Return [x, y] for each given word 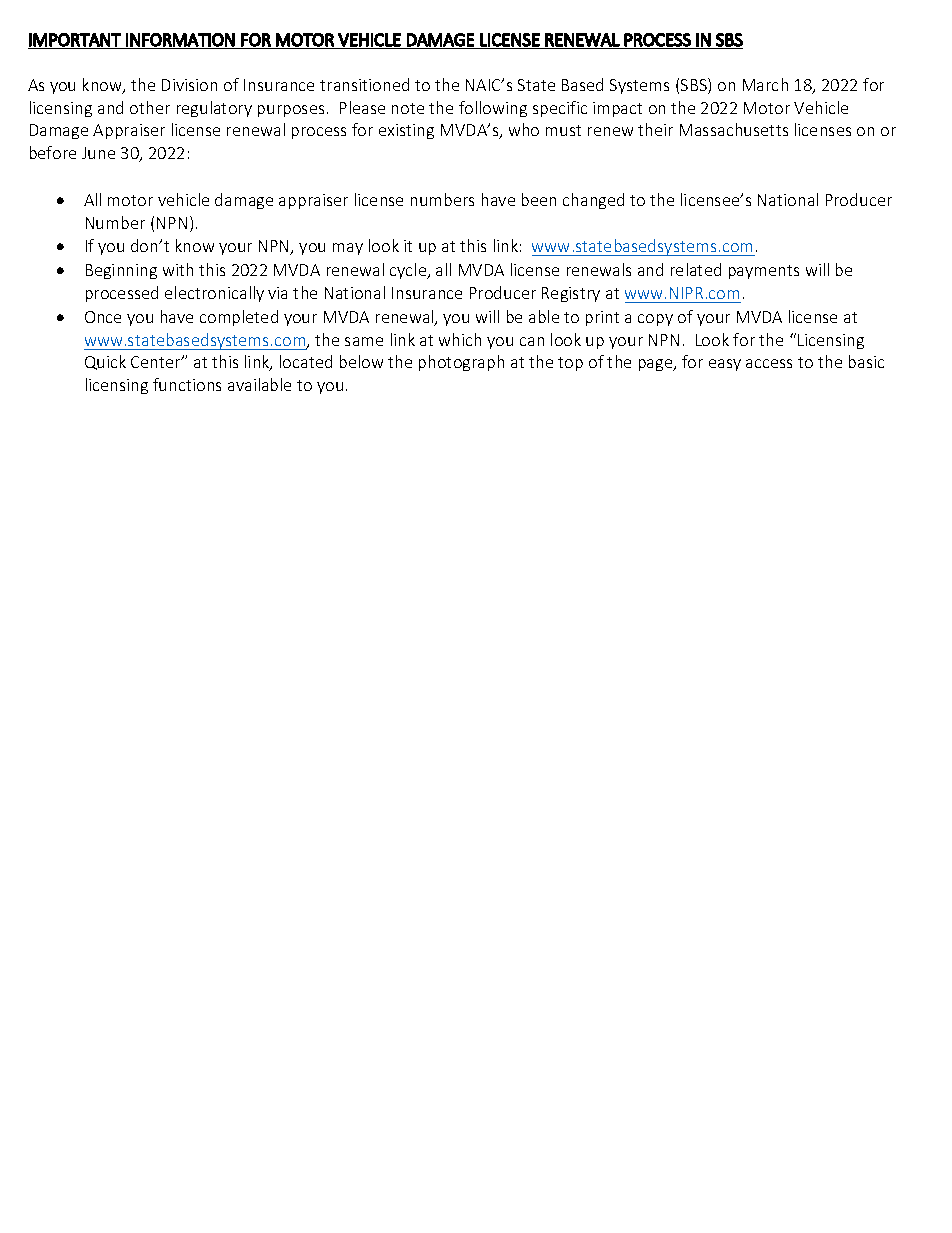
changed [593, 201]
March [765, 84]
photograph [461, 363]
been [539, 199]
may [348, 249]
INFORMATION [180, 40]
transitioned [364, 84]
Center [157, 362]
